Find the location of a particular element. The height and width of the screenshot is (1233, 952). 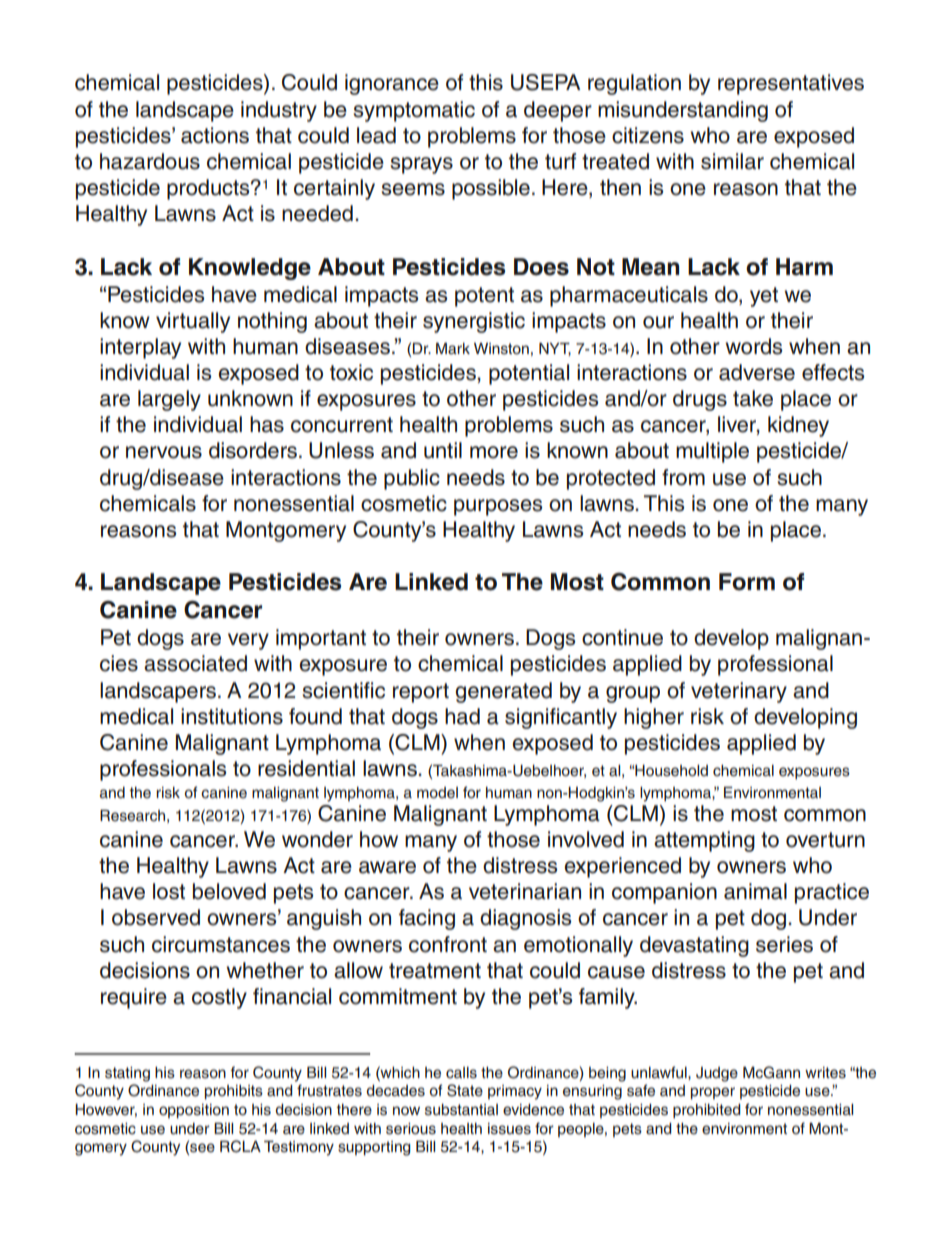

virtually is located at coordinates (193, 322).
